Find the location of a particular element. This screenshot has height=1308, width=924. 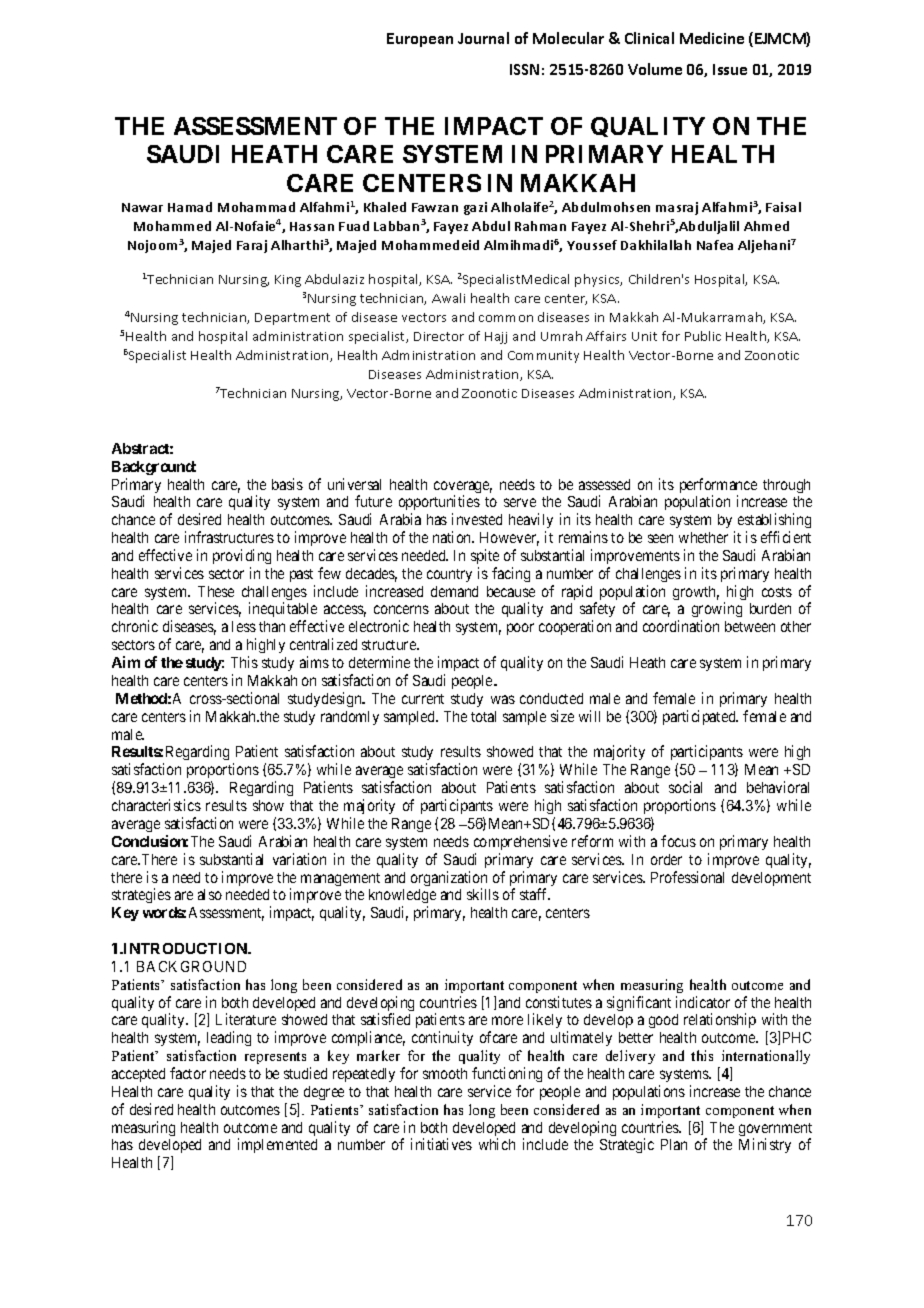

factor is located at coordinates (188, 1073).
